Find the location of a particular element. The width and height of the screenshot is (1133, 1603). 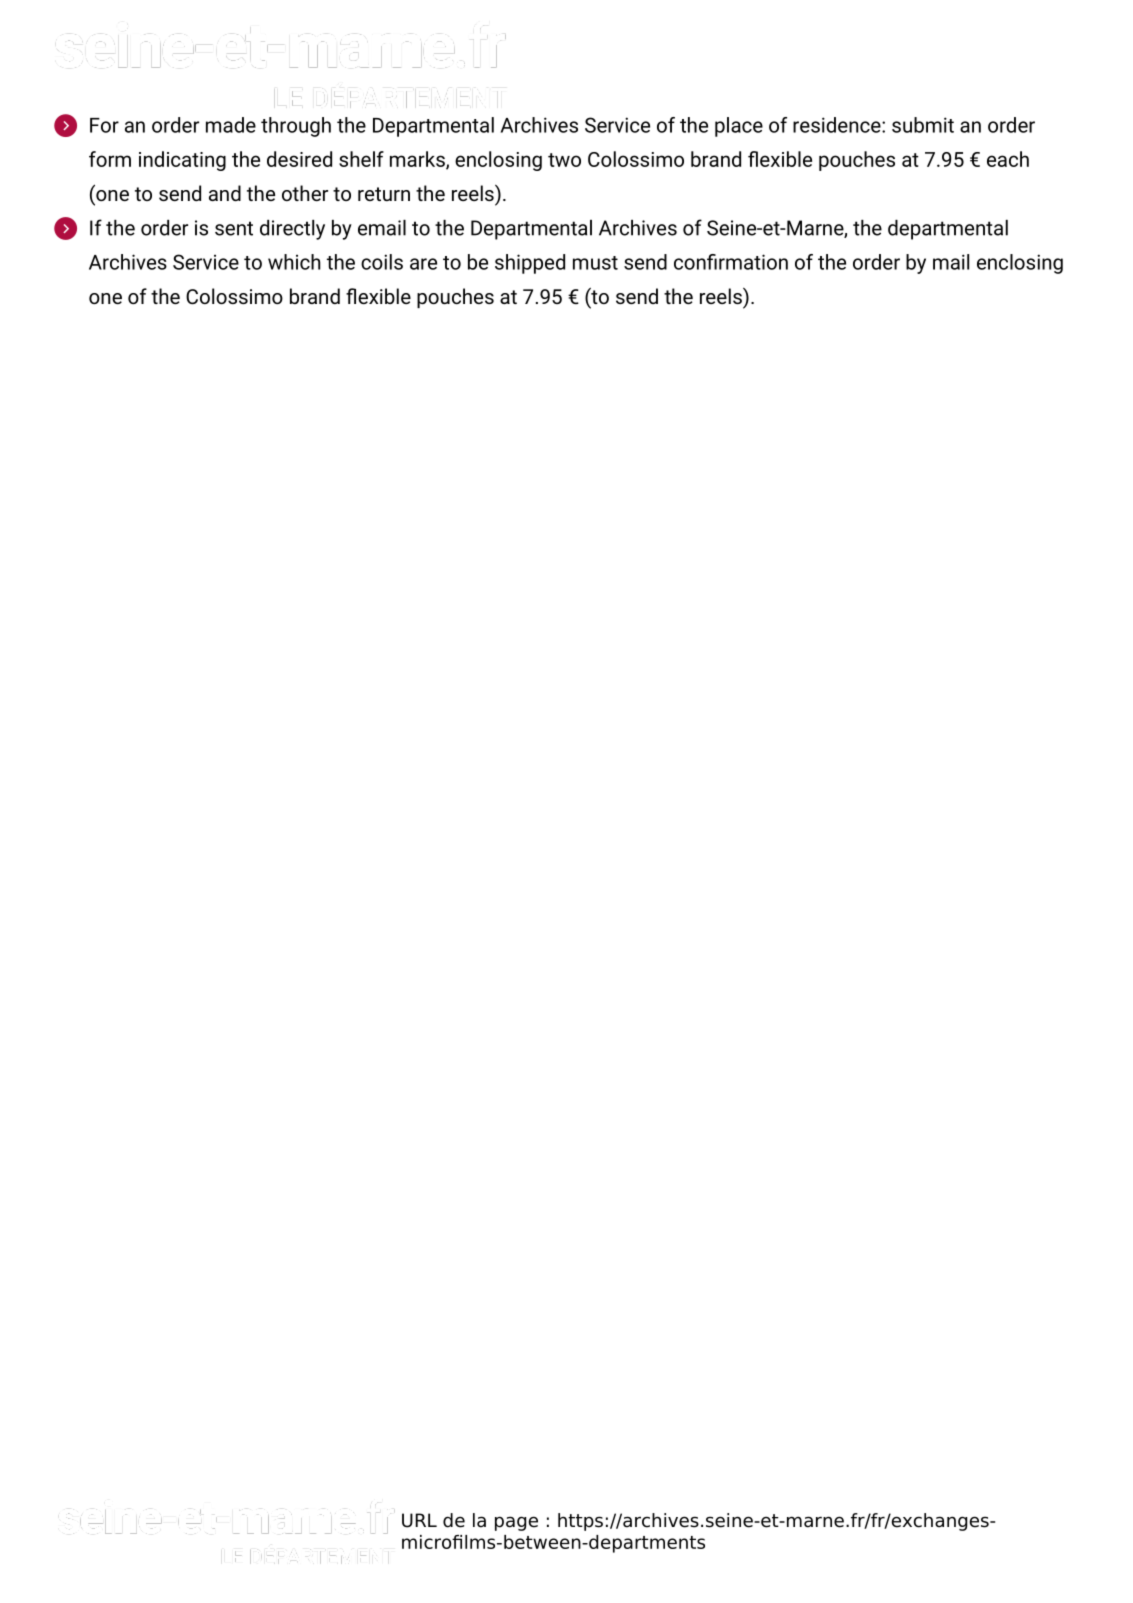

two is located at coordinates (564, 160).
